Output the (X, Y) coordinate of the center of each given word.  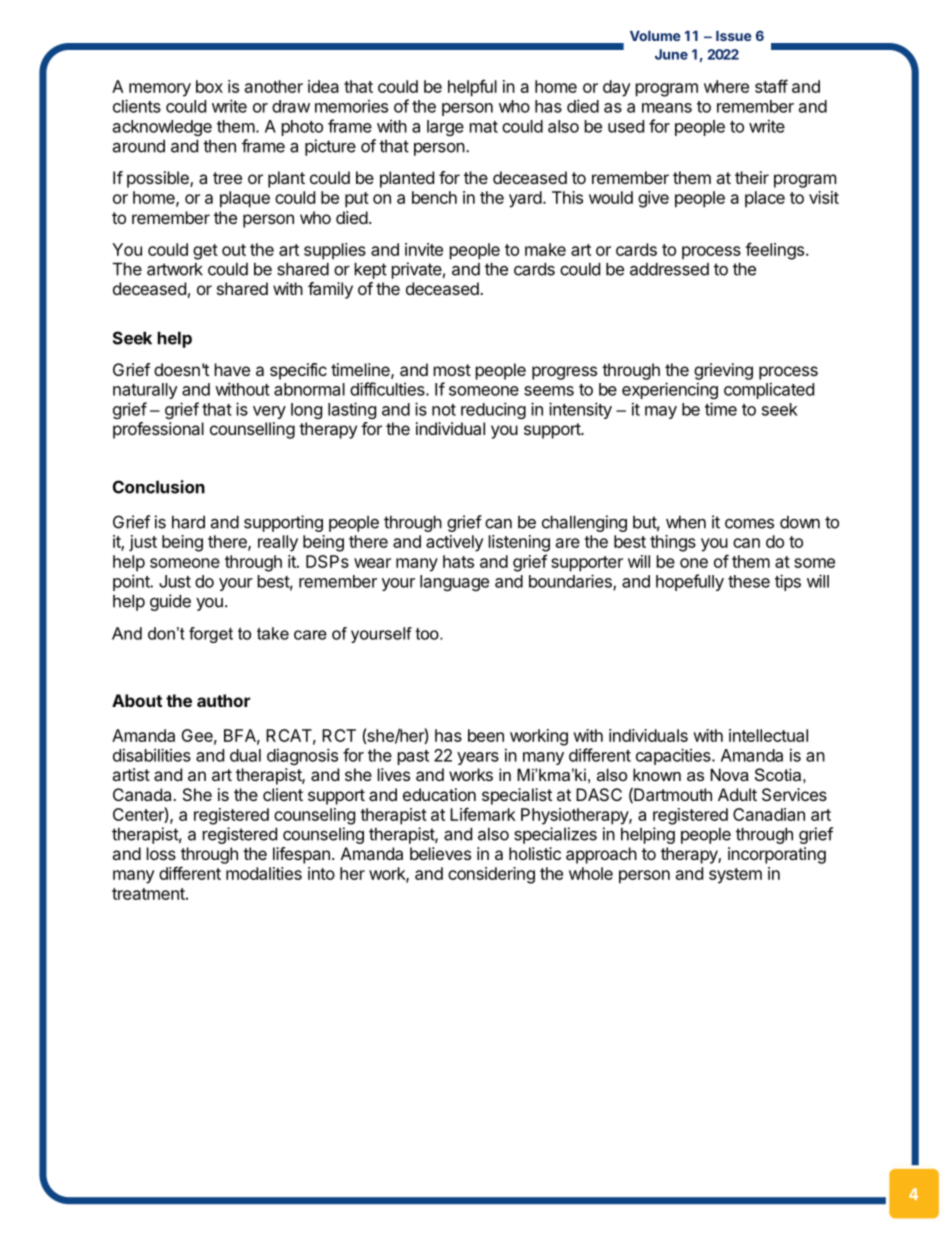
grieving (723, 371)
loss (161, 853)
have (232, 369)
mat (484, 127)
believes (440, 853)
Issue (733, 36)
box (209, 86)
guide (170, 602)
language (454, 583)
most (452, 370)
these (749, 581)
